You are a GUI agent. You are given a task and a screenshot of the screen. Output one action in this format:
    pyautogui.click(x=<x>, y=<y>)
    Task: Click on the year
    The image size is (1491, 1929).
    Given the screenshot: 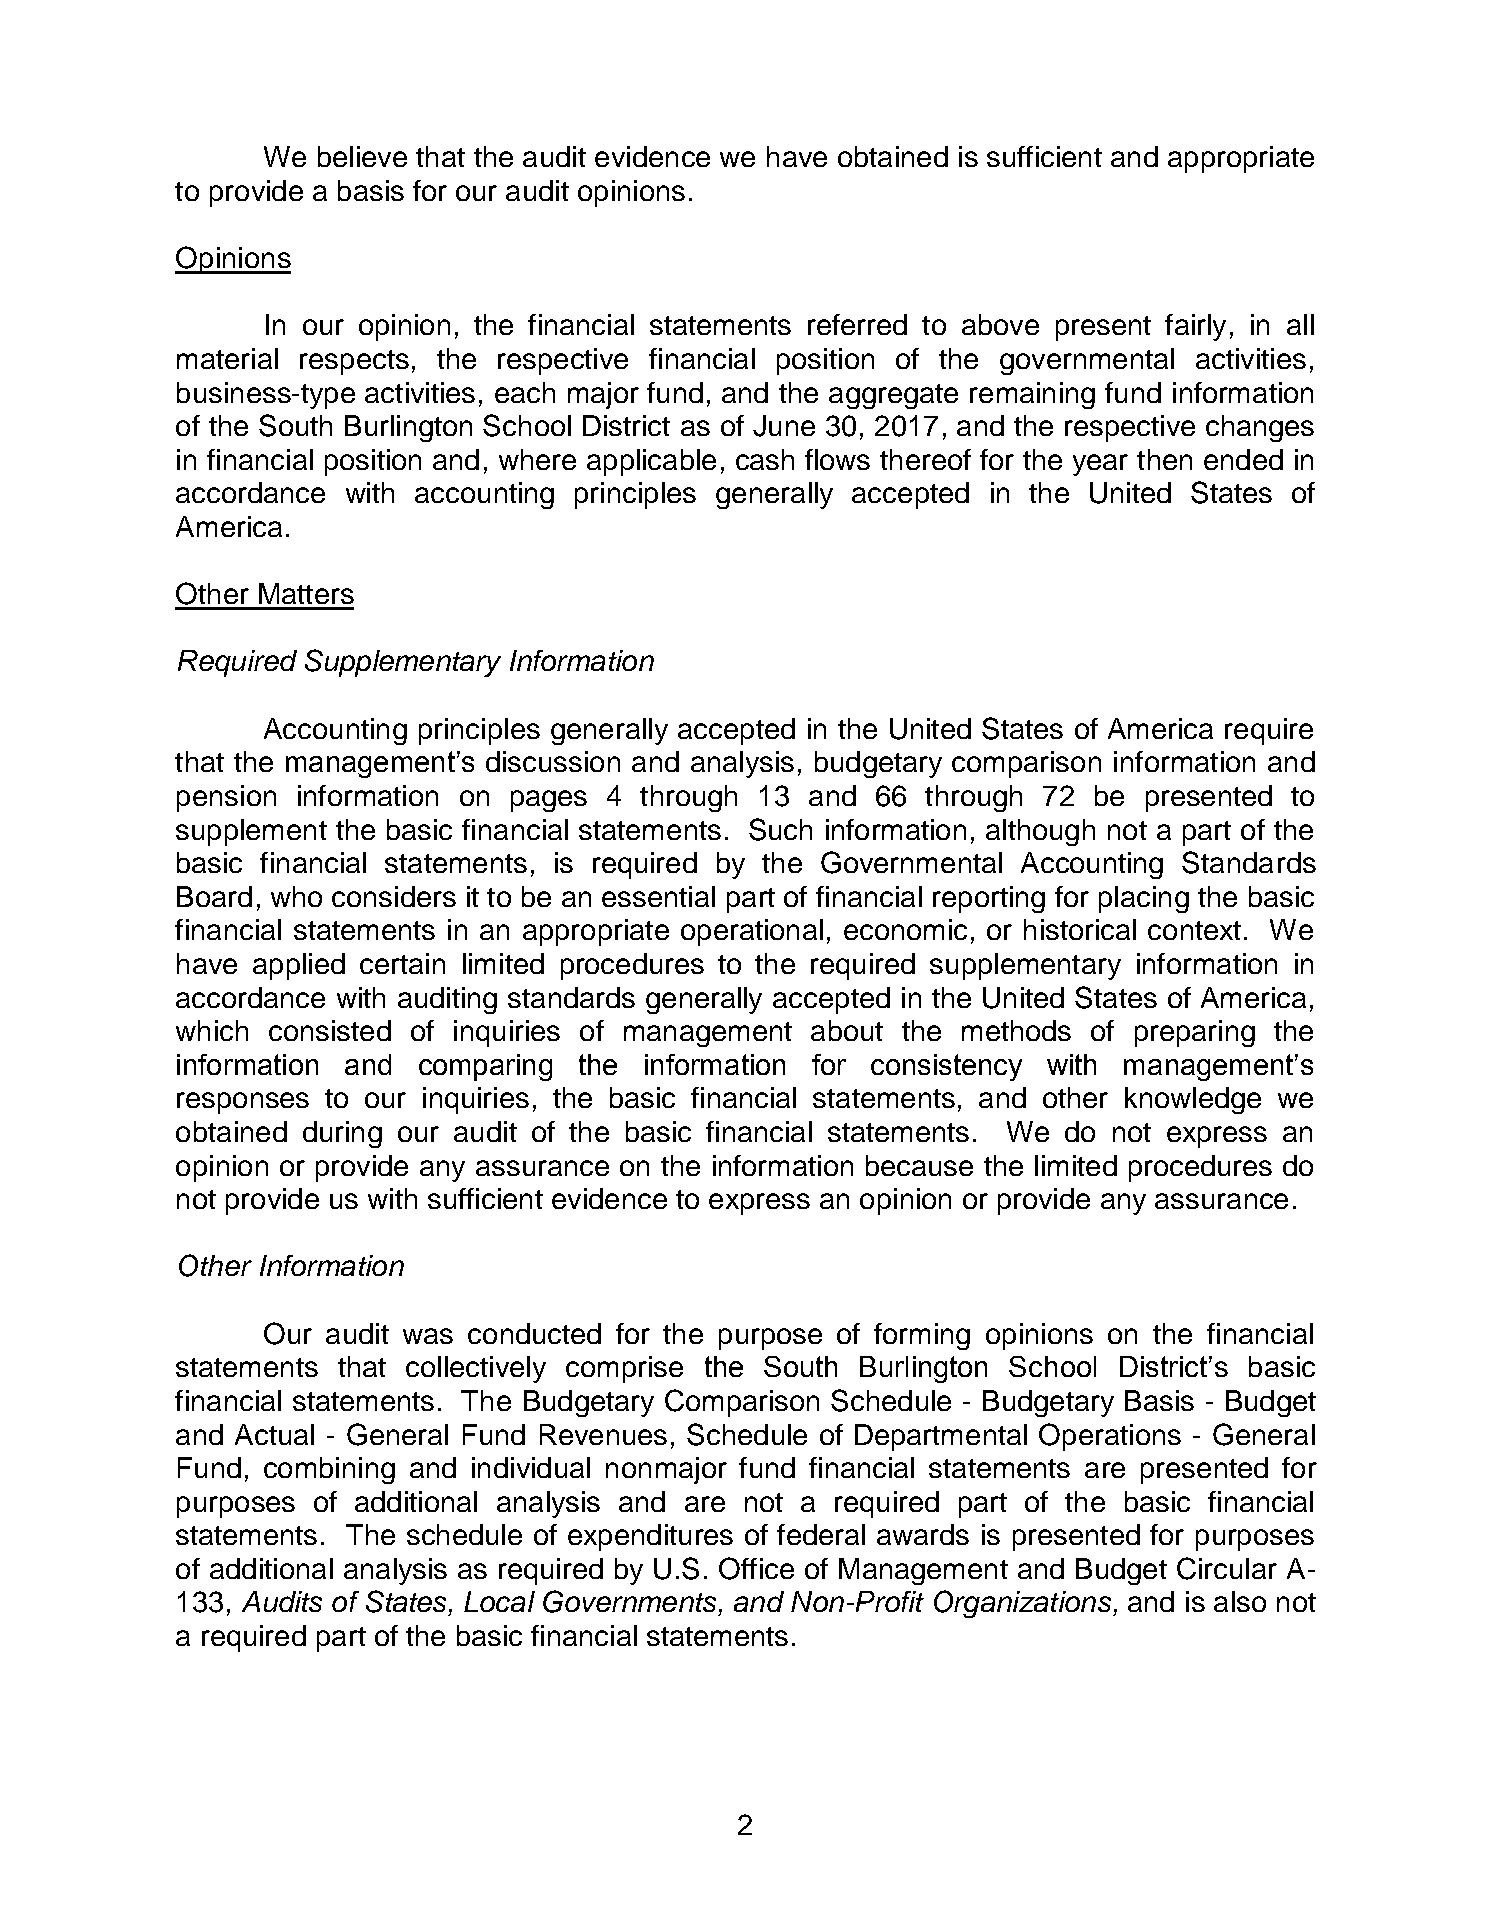 What is the action you would take?
    pyautogui.click(x=1100, y=465)
